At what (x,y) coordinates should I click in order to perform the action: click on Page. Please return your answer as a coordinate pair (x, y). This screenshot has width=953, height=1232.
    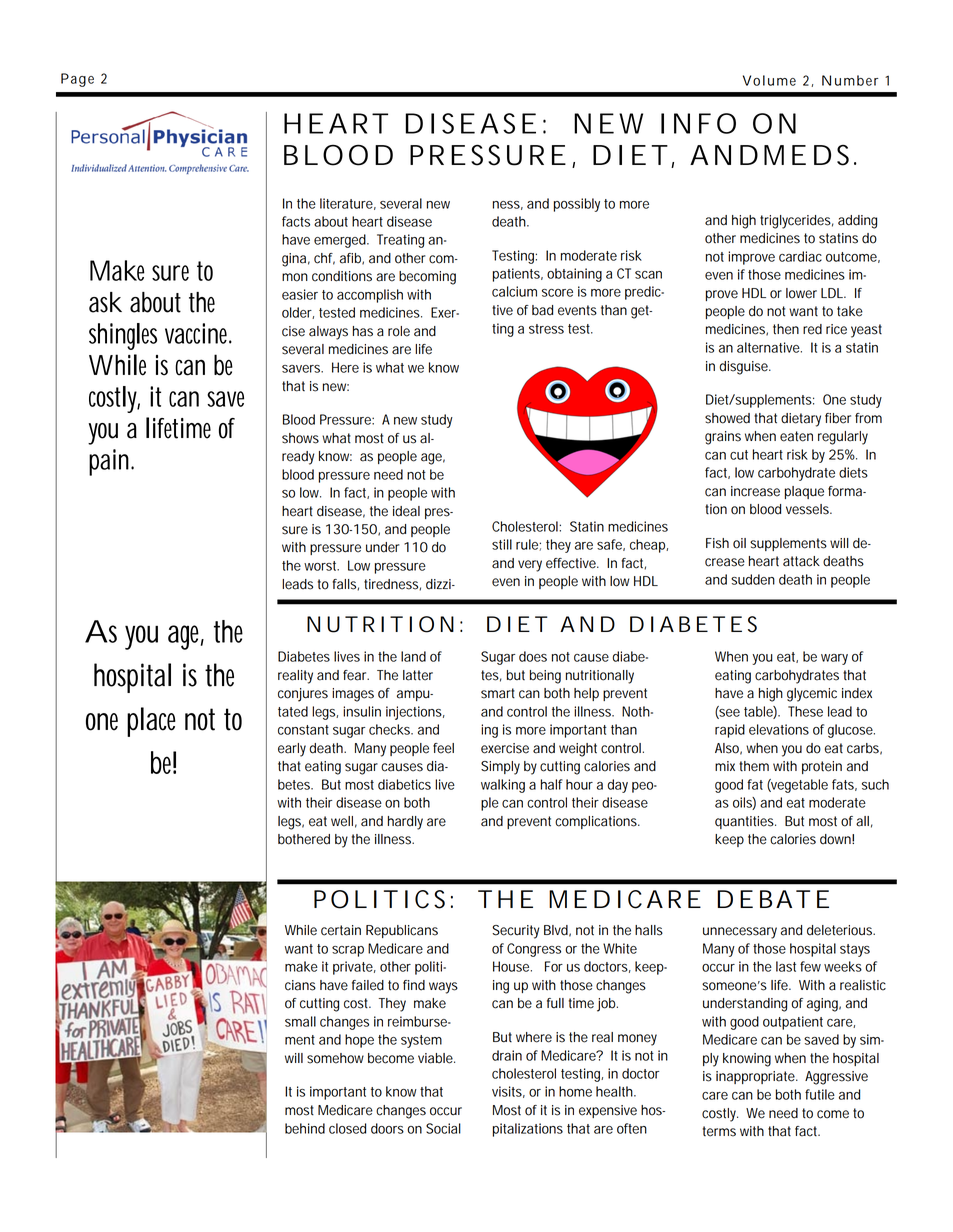
    Looking at the image, I should click on (77, 80).
